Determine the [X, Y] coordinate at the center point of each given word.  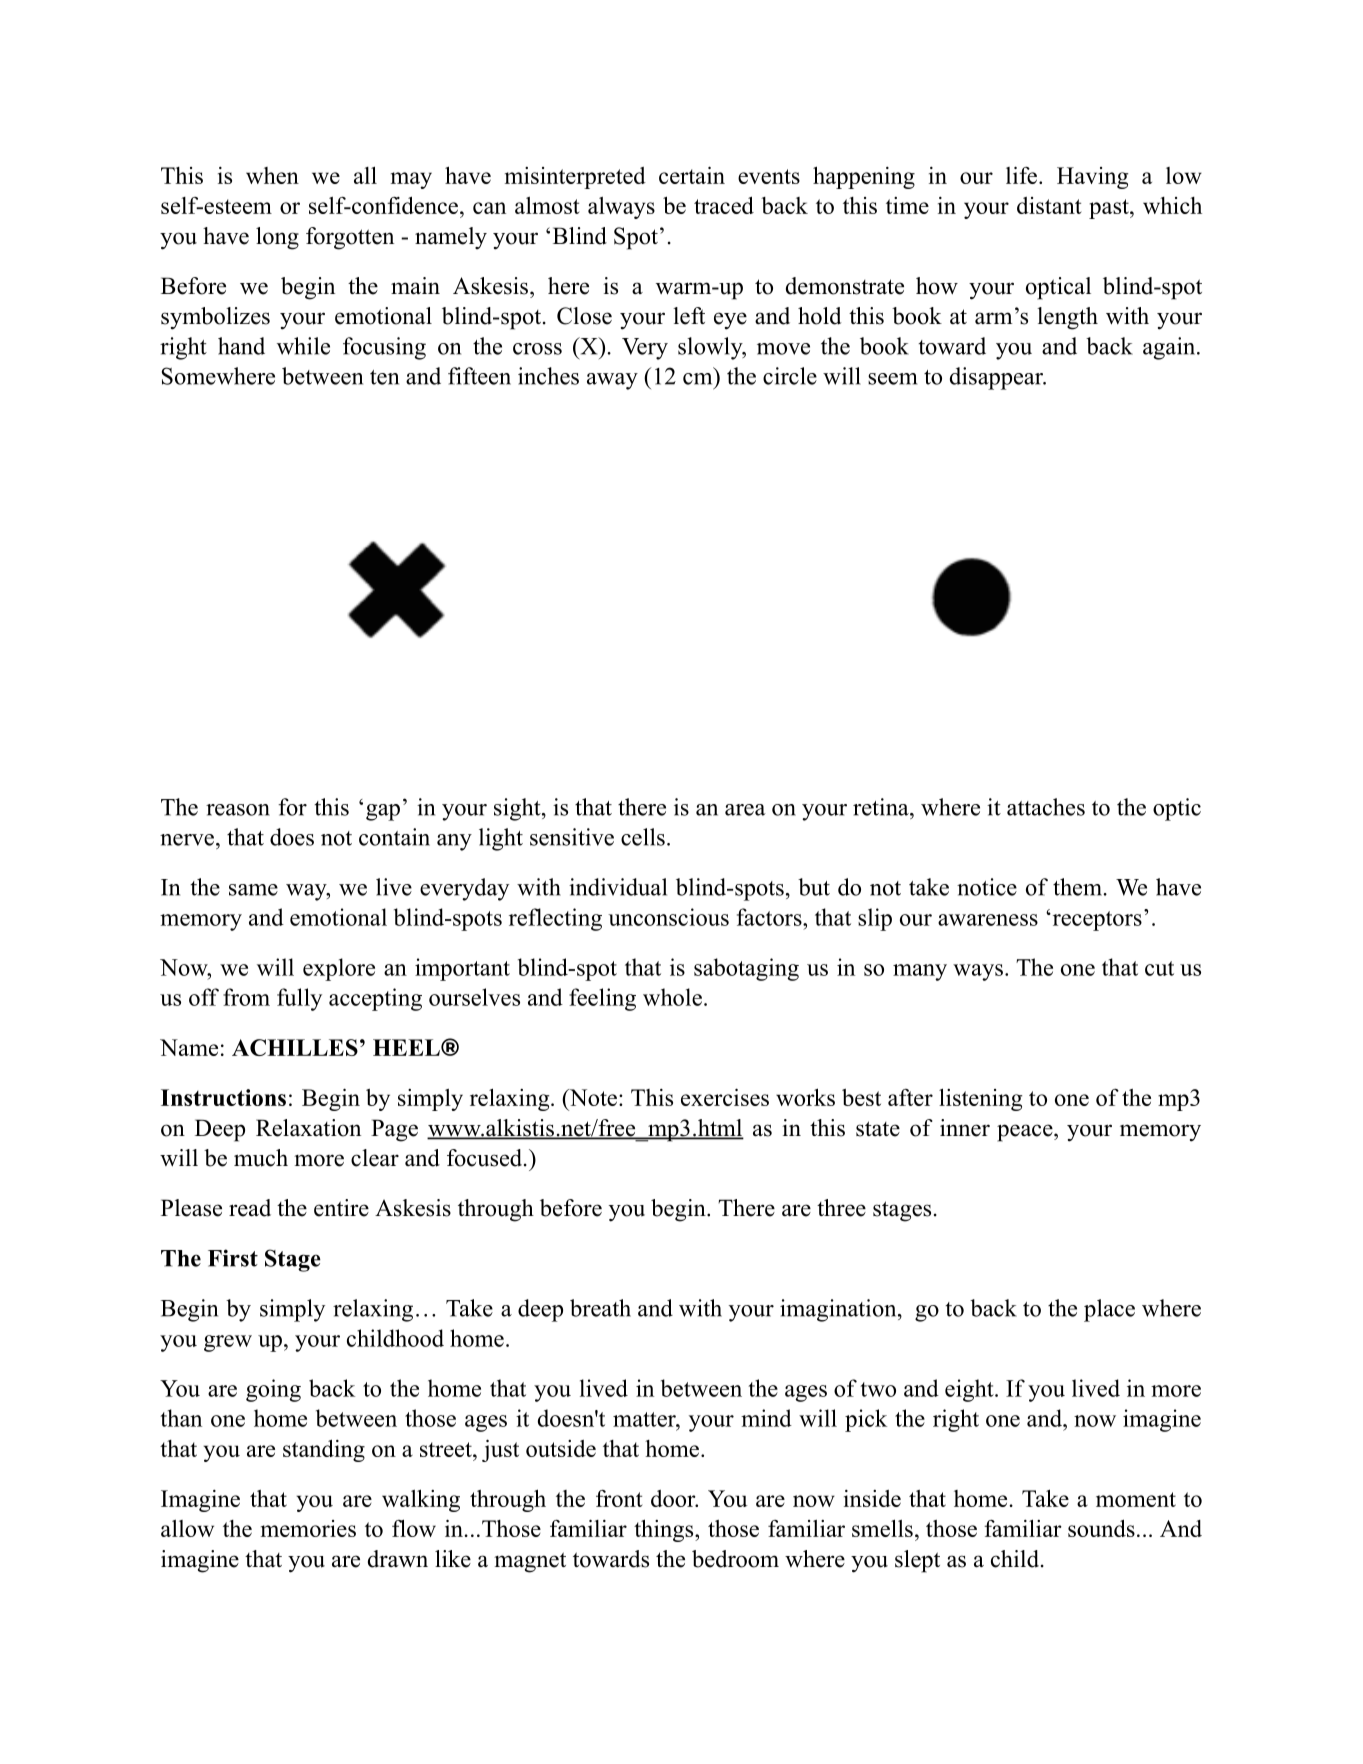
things [665, 1530]
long [277, 238]
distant [1049, 205]
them [1078, 887]
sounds [1101, 1528]
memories [308, 1528]
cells [643, 837]
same [253, 890]
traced [724, 205]
